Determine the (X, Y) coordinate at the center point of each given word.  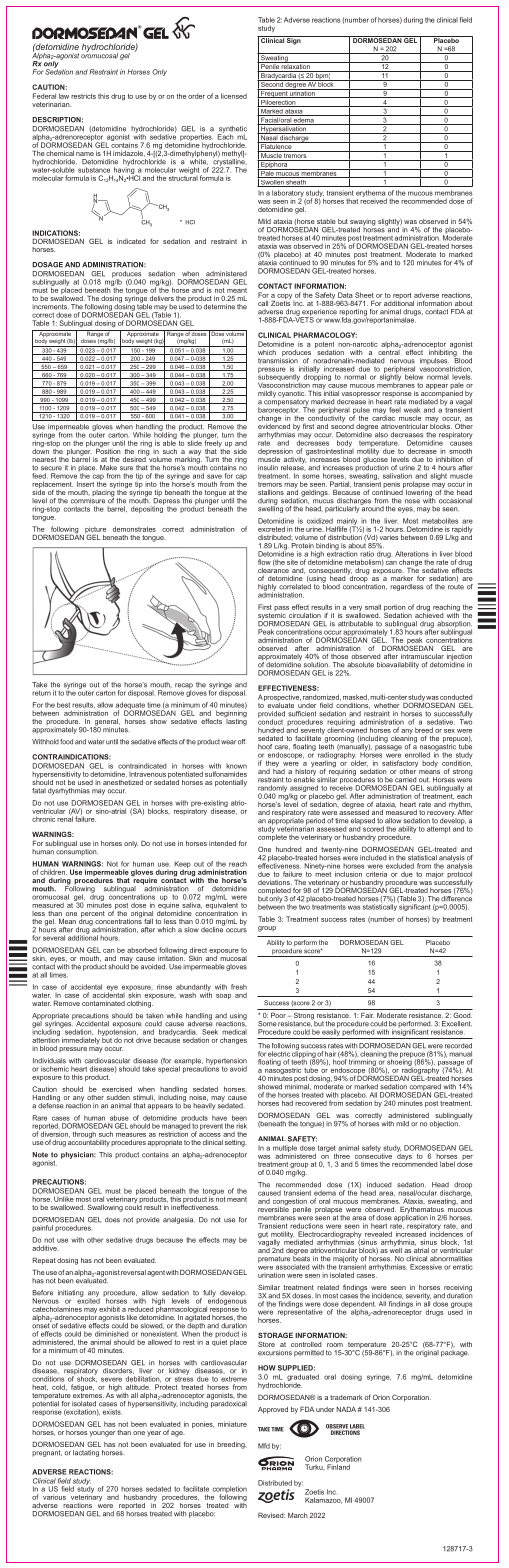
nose (412, 501)
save (214, 476)
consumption (77, 851)
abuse (119, 1118)
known (236, 766)
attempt (438, 829)
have (219, 1118)
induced (379, 1185)
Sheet (364, 295)
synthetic (232, 130)
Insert (85, 484)
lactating (86, 1453)
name (85, 154)
